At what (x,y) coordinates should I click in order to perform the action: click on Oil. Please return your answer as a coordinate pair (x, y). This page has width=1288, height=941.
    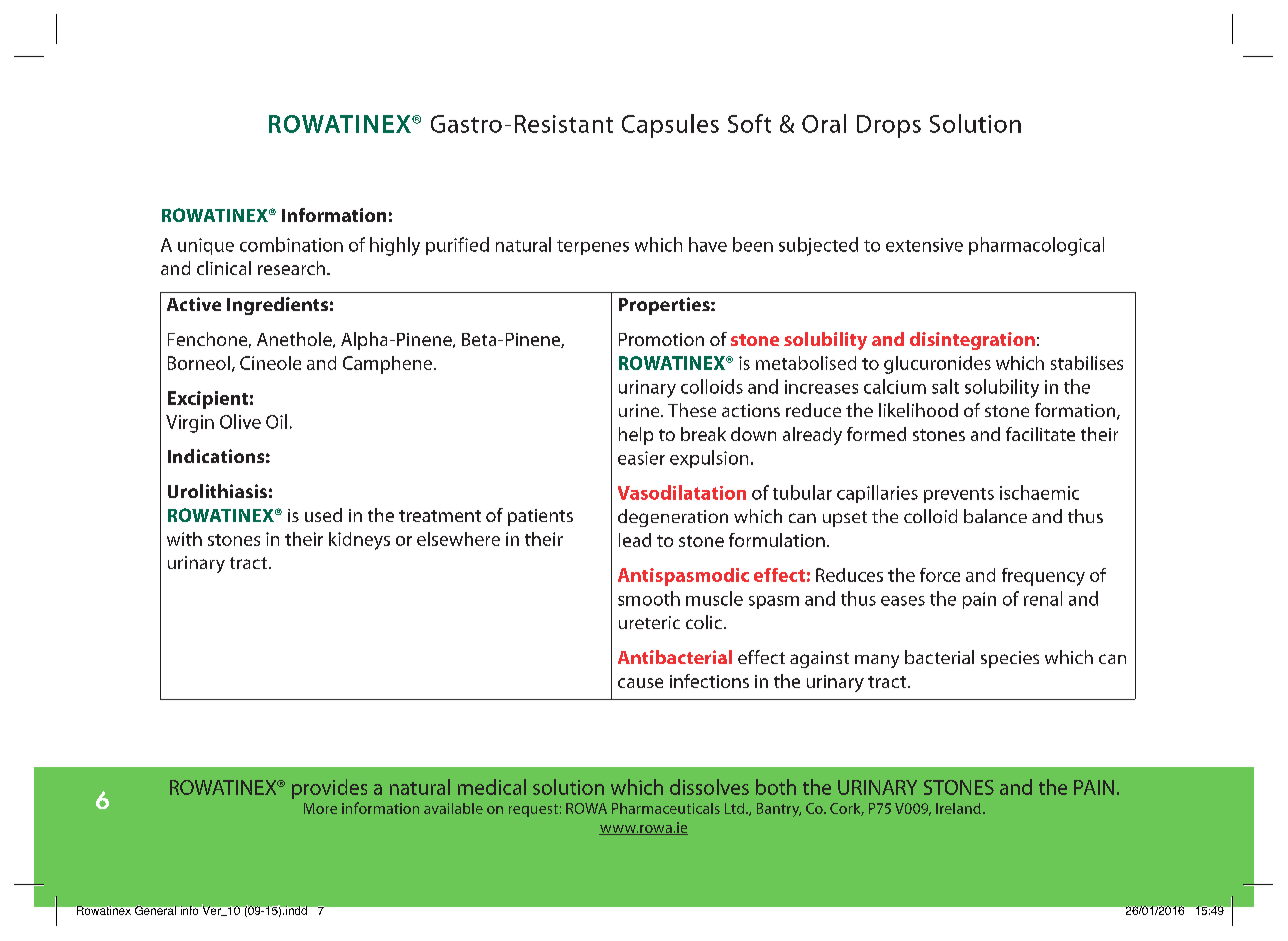
    Looking at the image, I should click on (276, 421).
